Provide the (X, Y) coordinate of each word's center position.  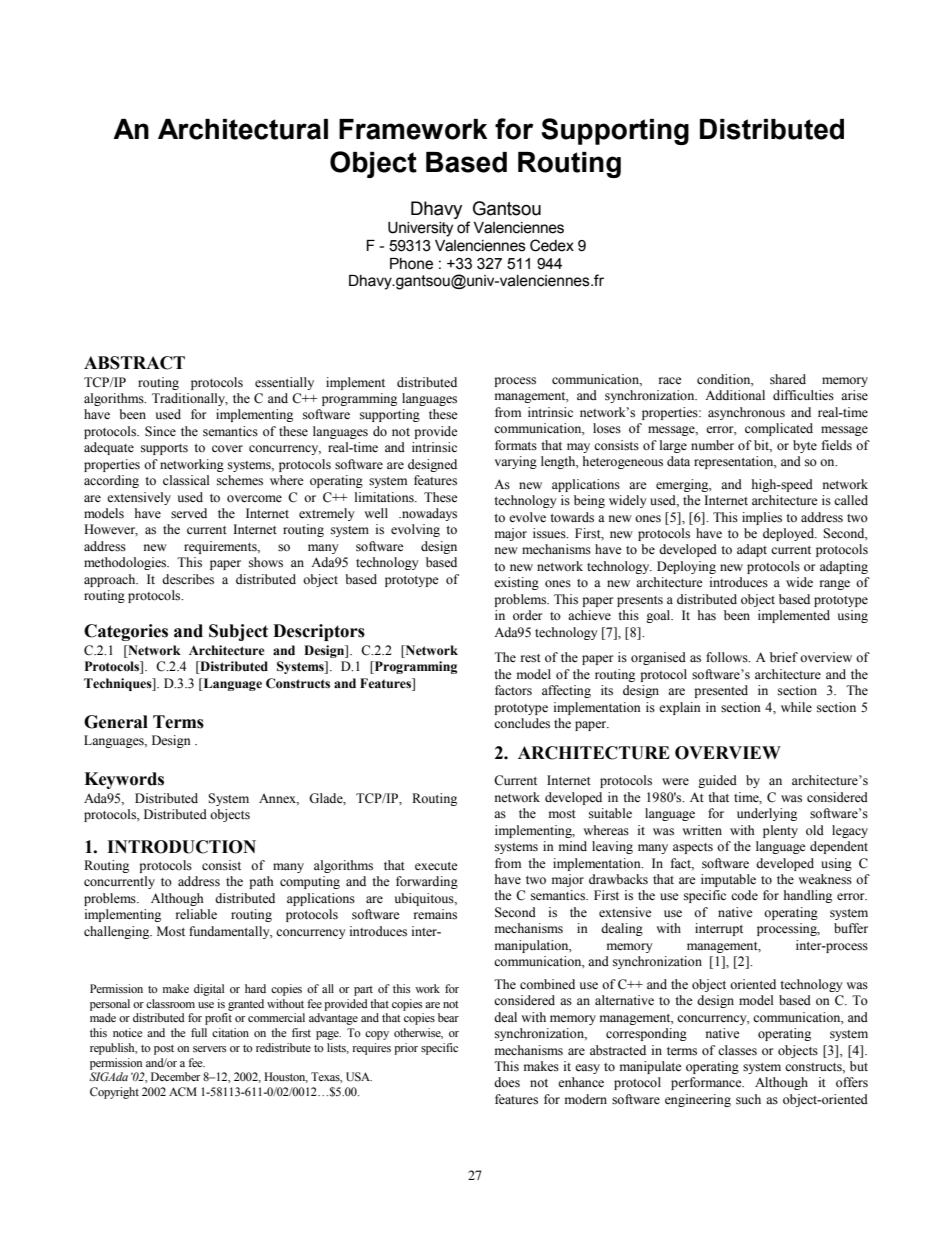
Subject (238, 632)
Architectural (243, 129)
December (176, 1076)
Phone (411, 264)
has (707, 615)
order (527, 615)
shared (788, 379)
